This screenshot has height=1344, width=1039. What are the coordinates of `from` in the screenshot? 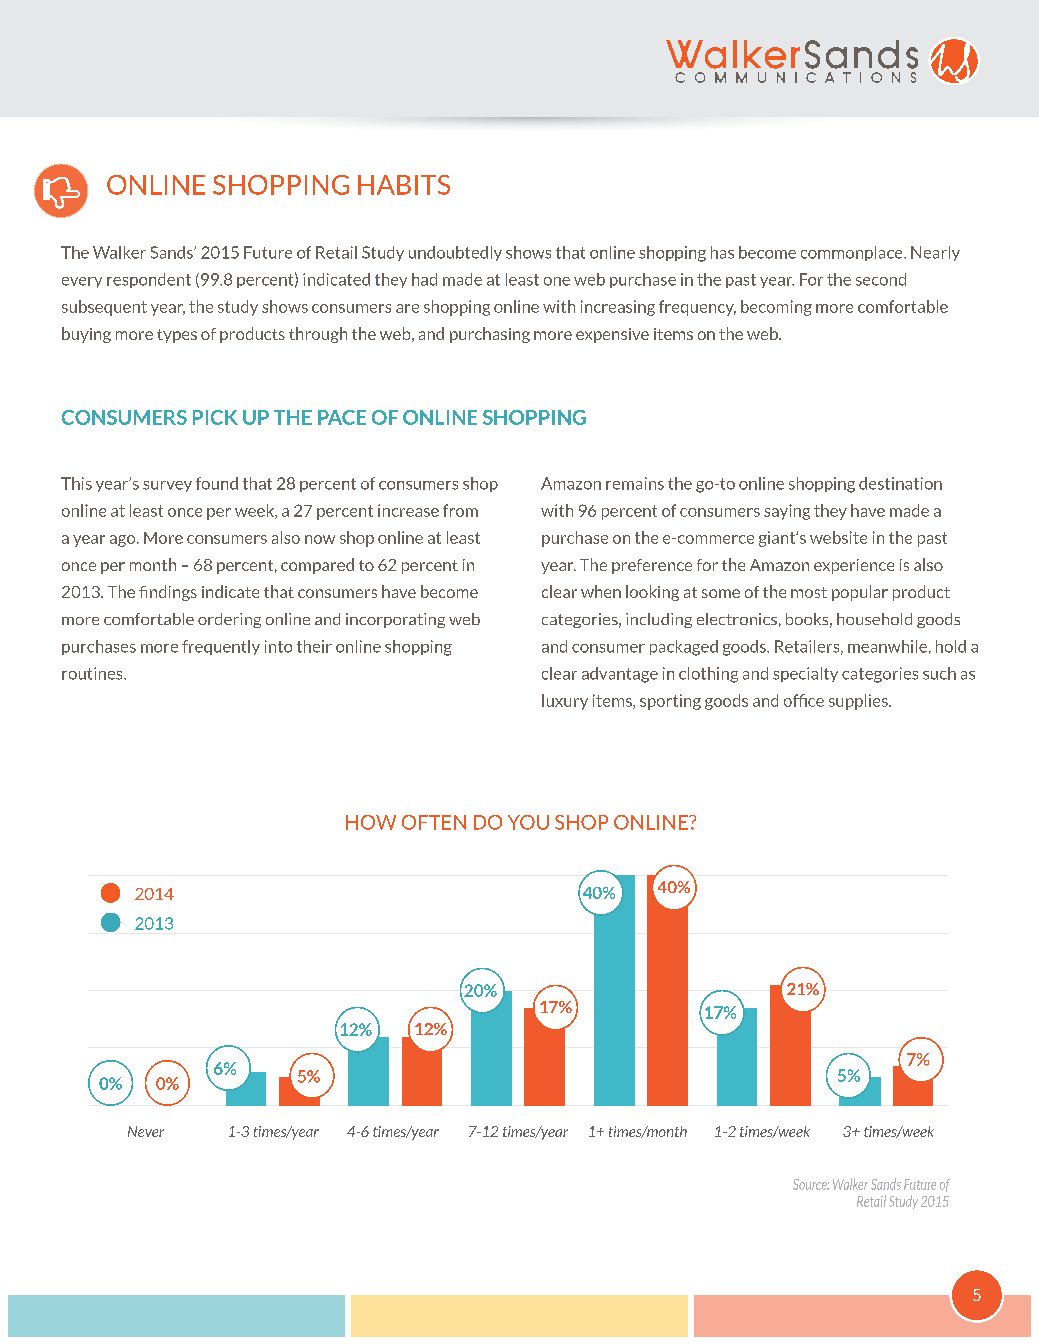 It's located at (460, 510).
